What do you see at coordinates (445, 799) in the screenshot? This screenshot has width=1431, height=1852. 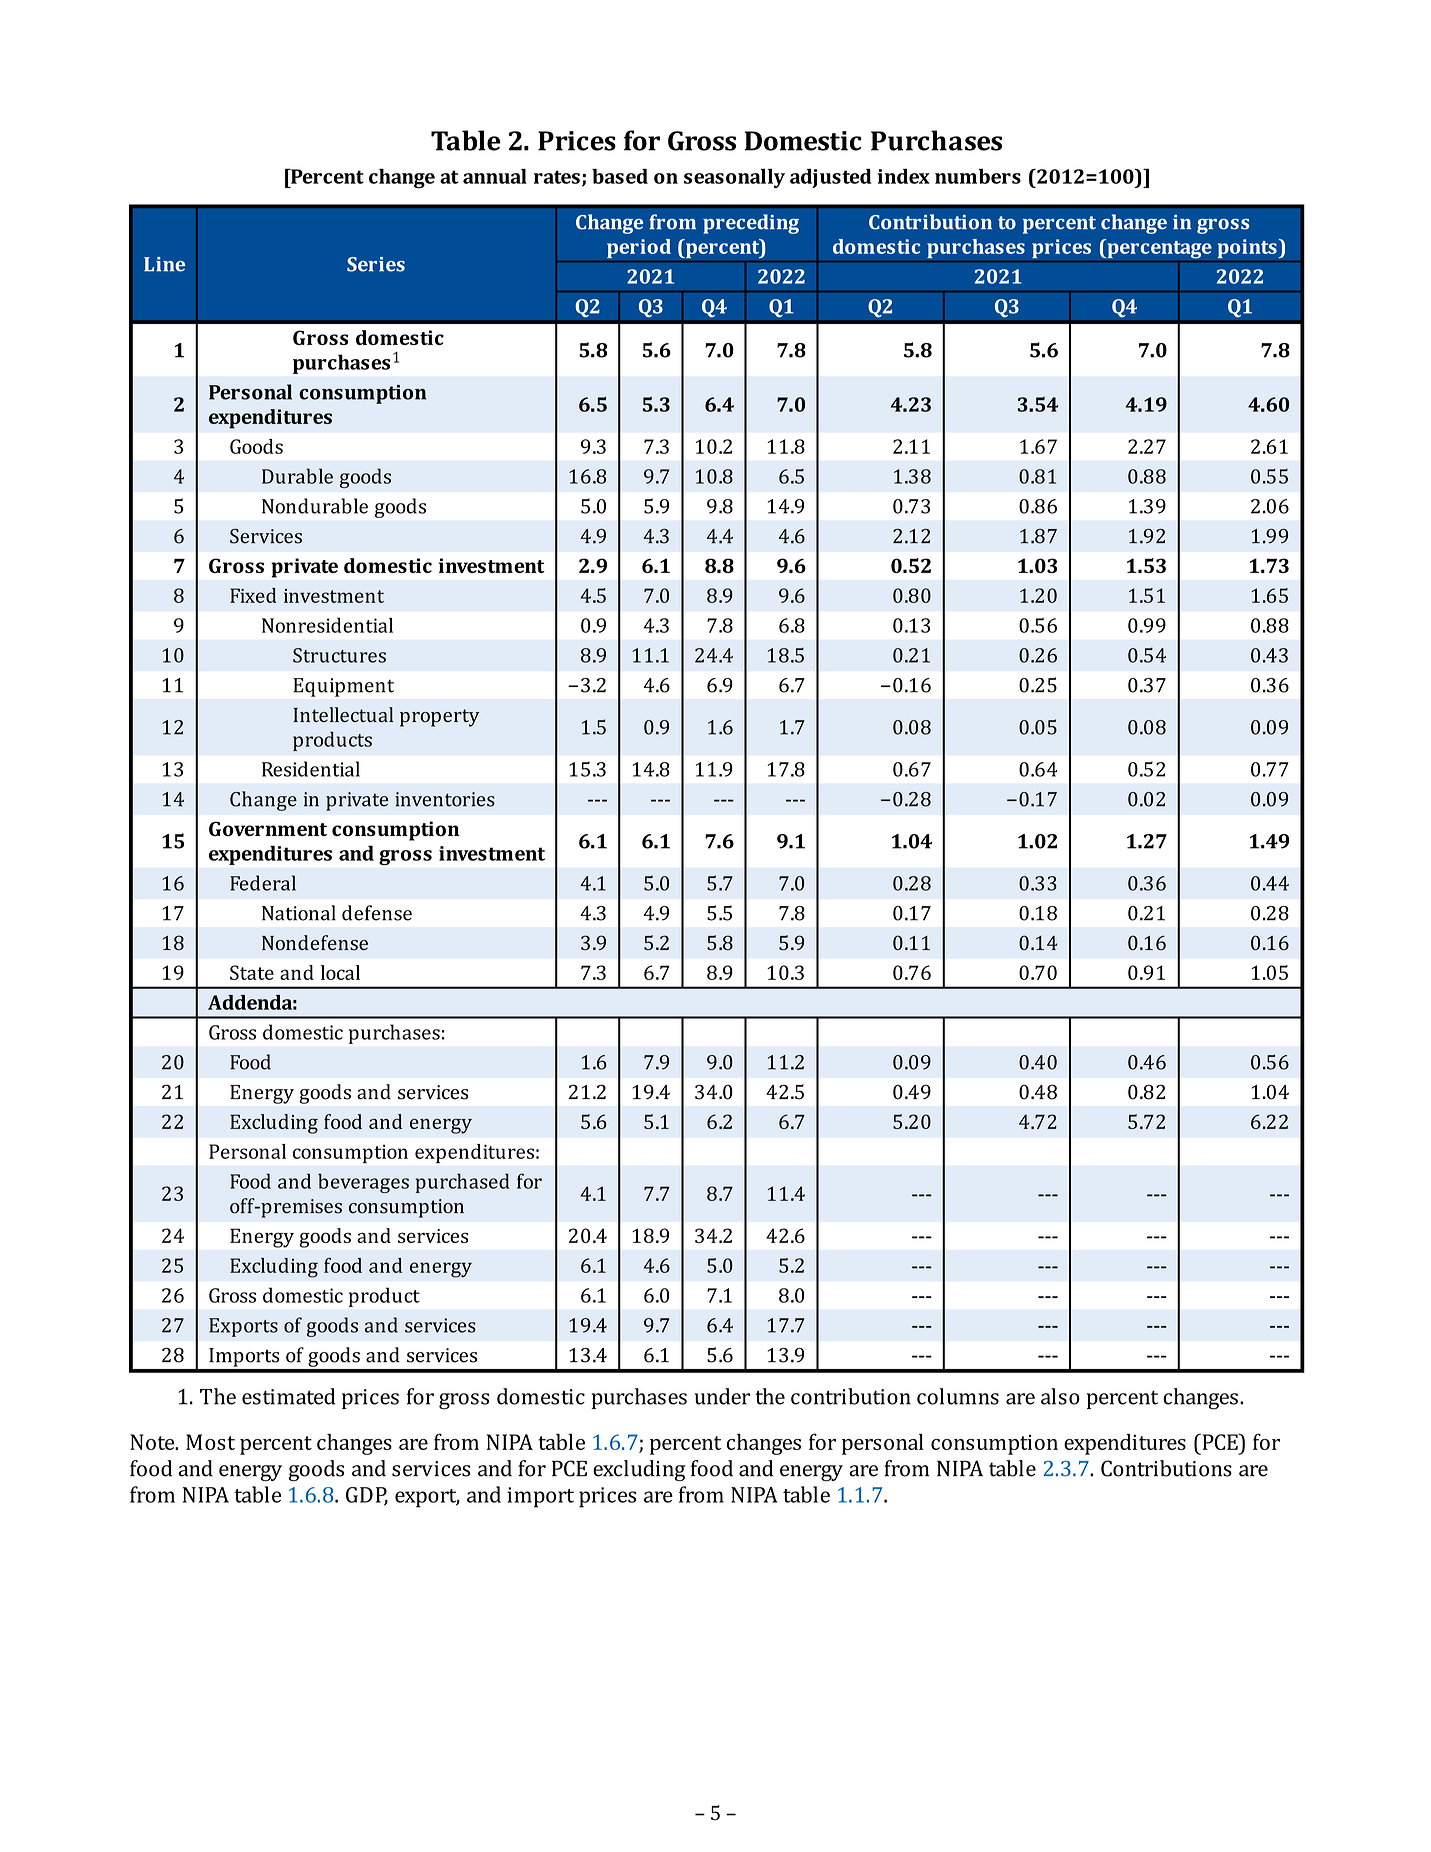 I see `inventories` at bounding box center [445, 799].
